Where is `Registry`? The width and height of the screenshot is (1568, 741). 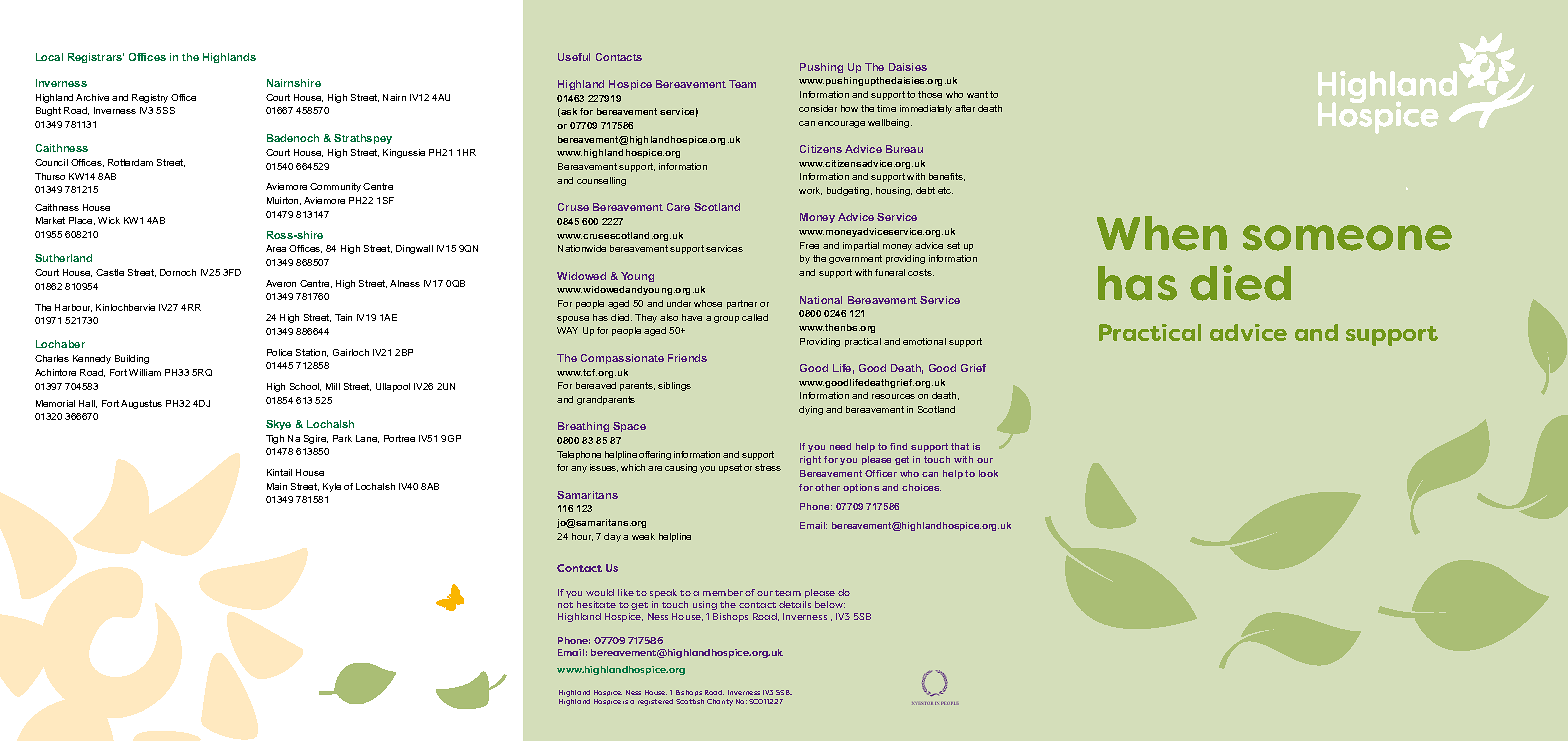
Registry is located at coordinates (150, 98).
